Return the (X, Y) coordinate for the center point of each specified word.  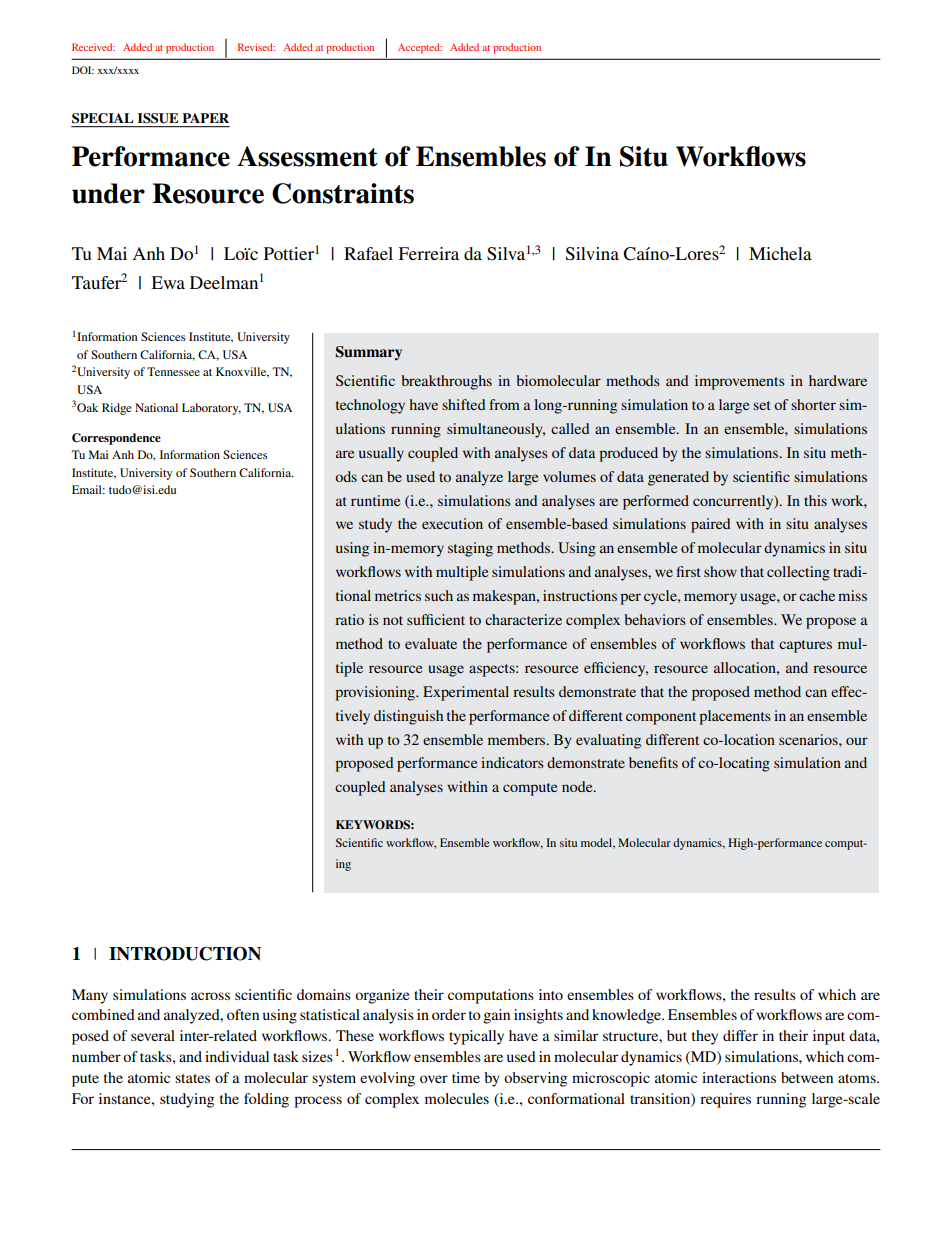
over (434, 1079)
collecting (798, 573)
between (807, 1077)
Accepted (420, 48)
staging (470, 549)
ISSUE (158, 118)
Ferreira (428, 253)
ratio (349, 619)
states (192, 1078)
